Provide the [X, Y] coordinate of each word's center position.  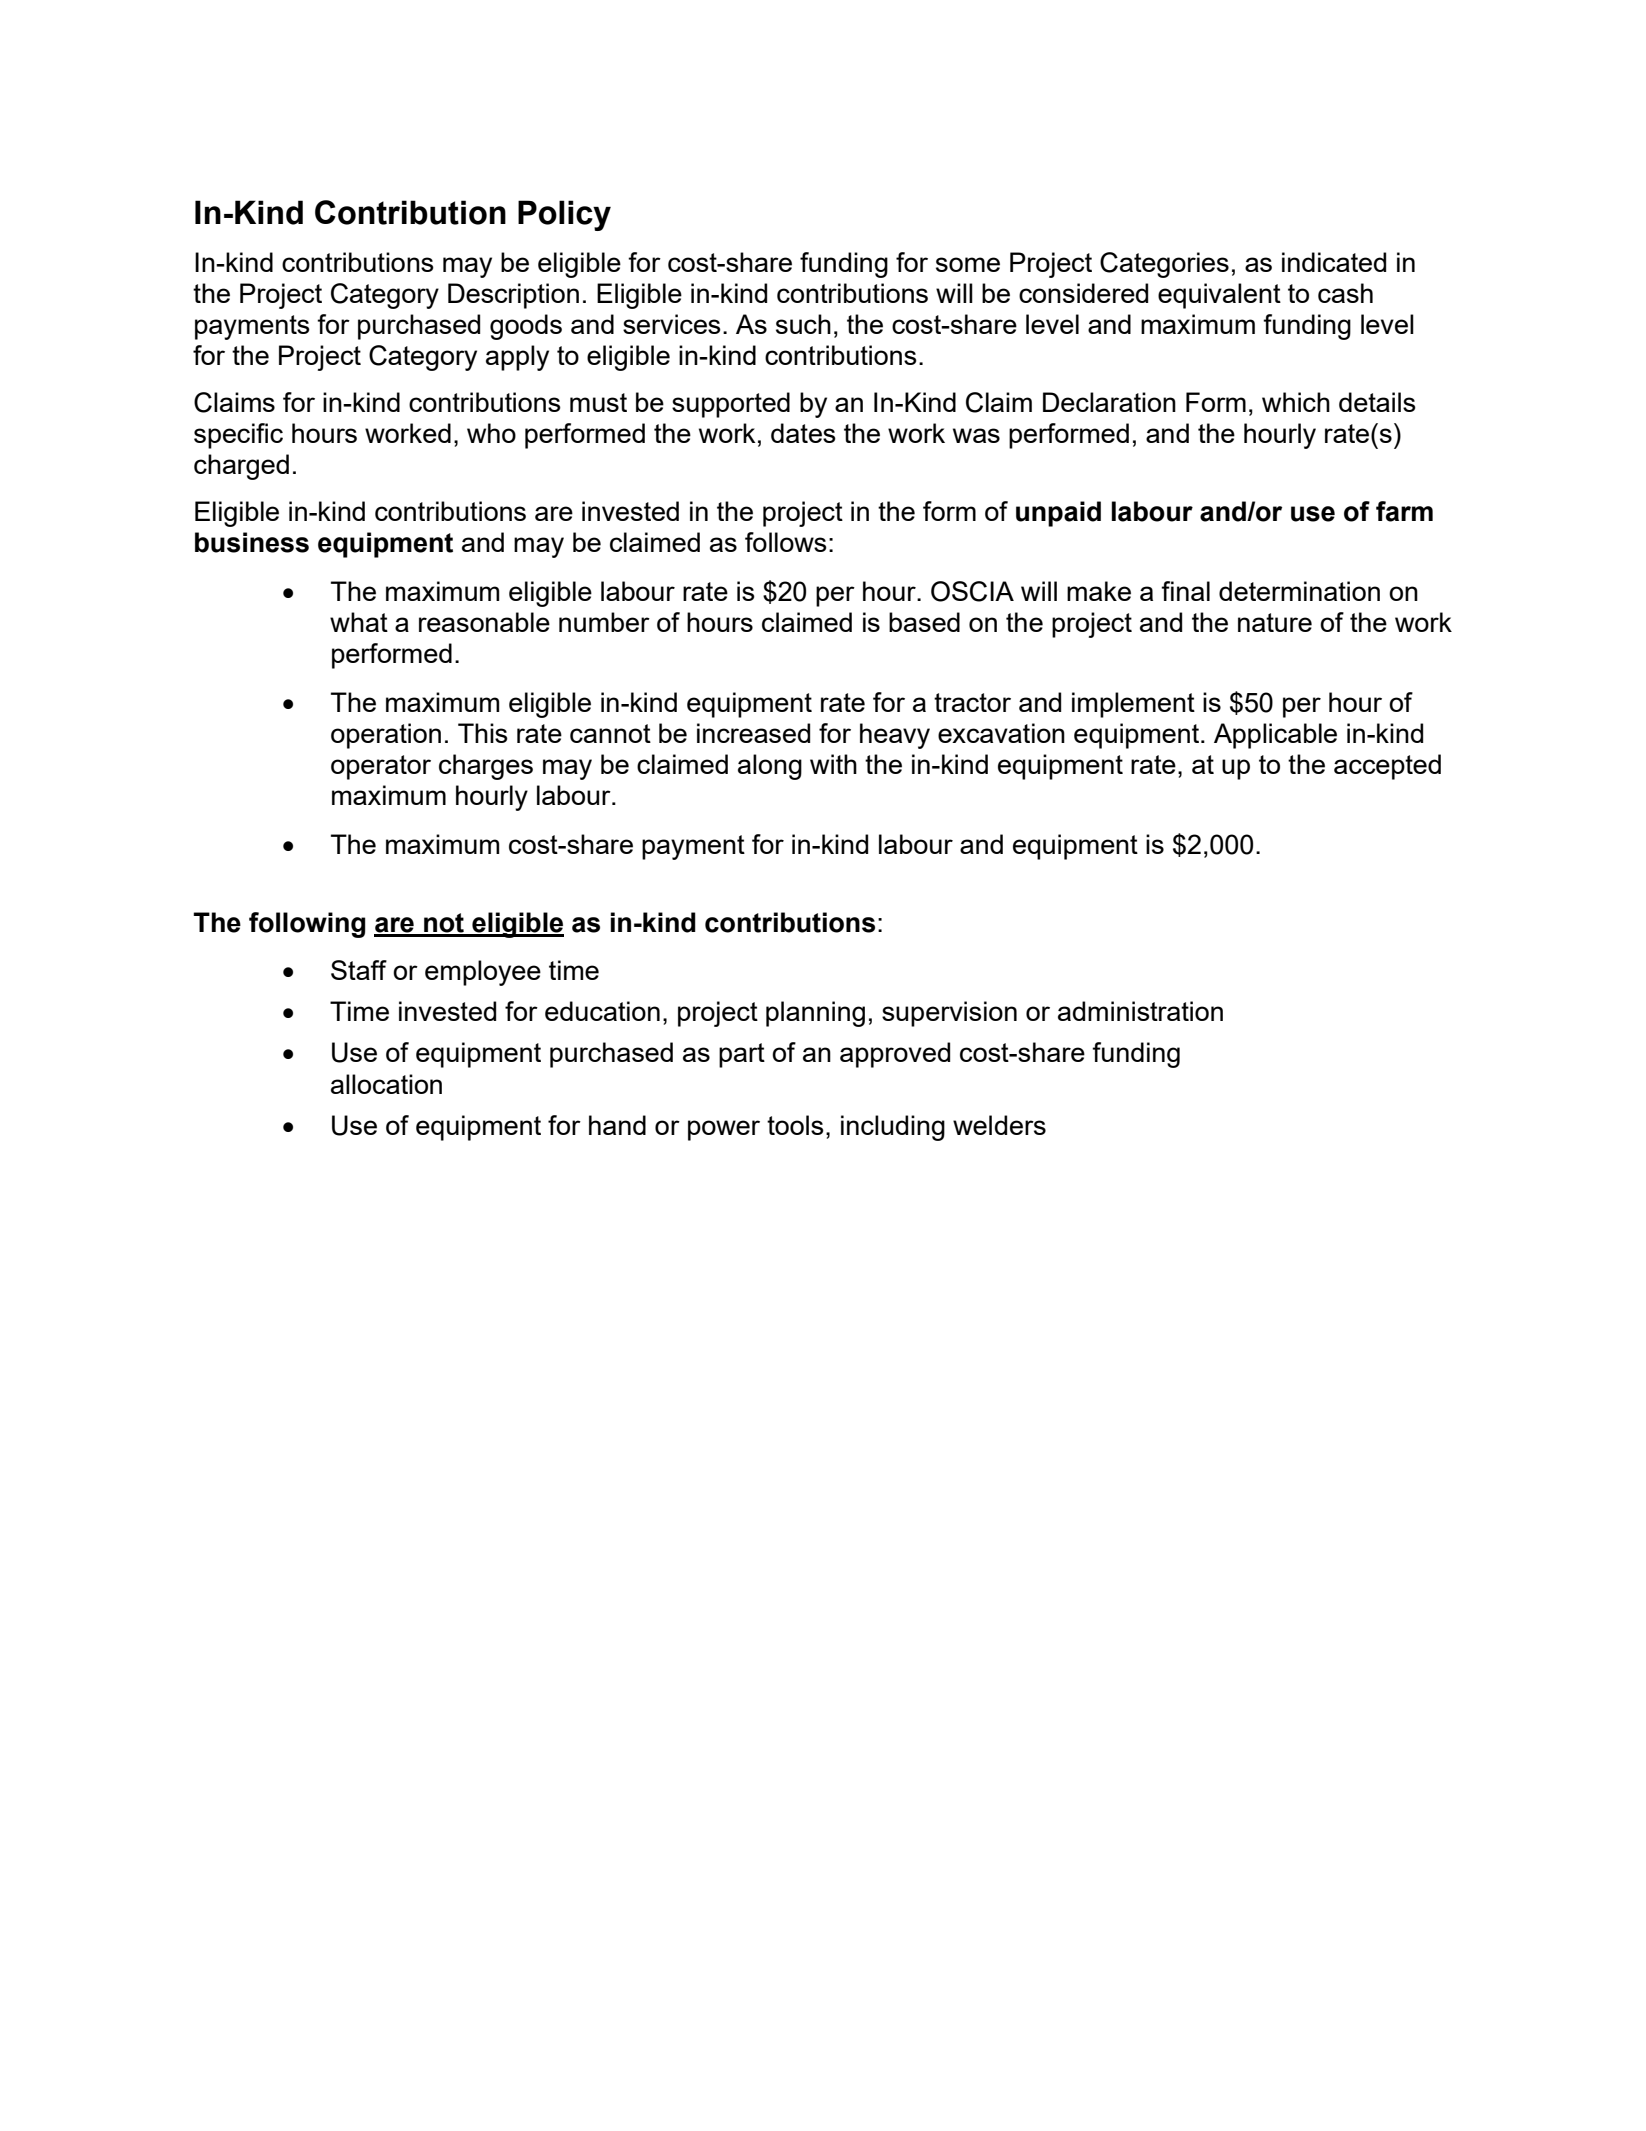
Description [513, 296]
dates [803, 433]
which [1296, 402]
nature [1275, 622]
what [359, 622]
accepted [1387, 767]
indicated [1334, 262]
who [491, 433]
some [968, 264]
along [770, 767]
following [307, 925]
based [924, 622]
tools [795, 1125]
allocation [386, 1084]
